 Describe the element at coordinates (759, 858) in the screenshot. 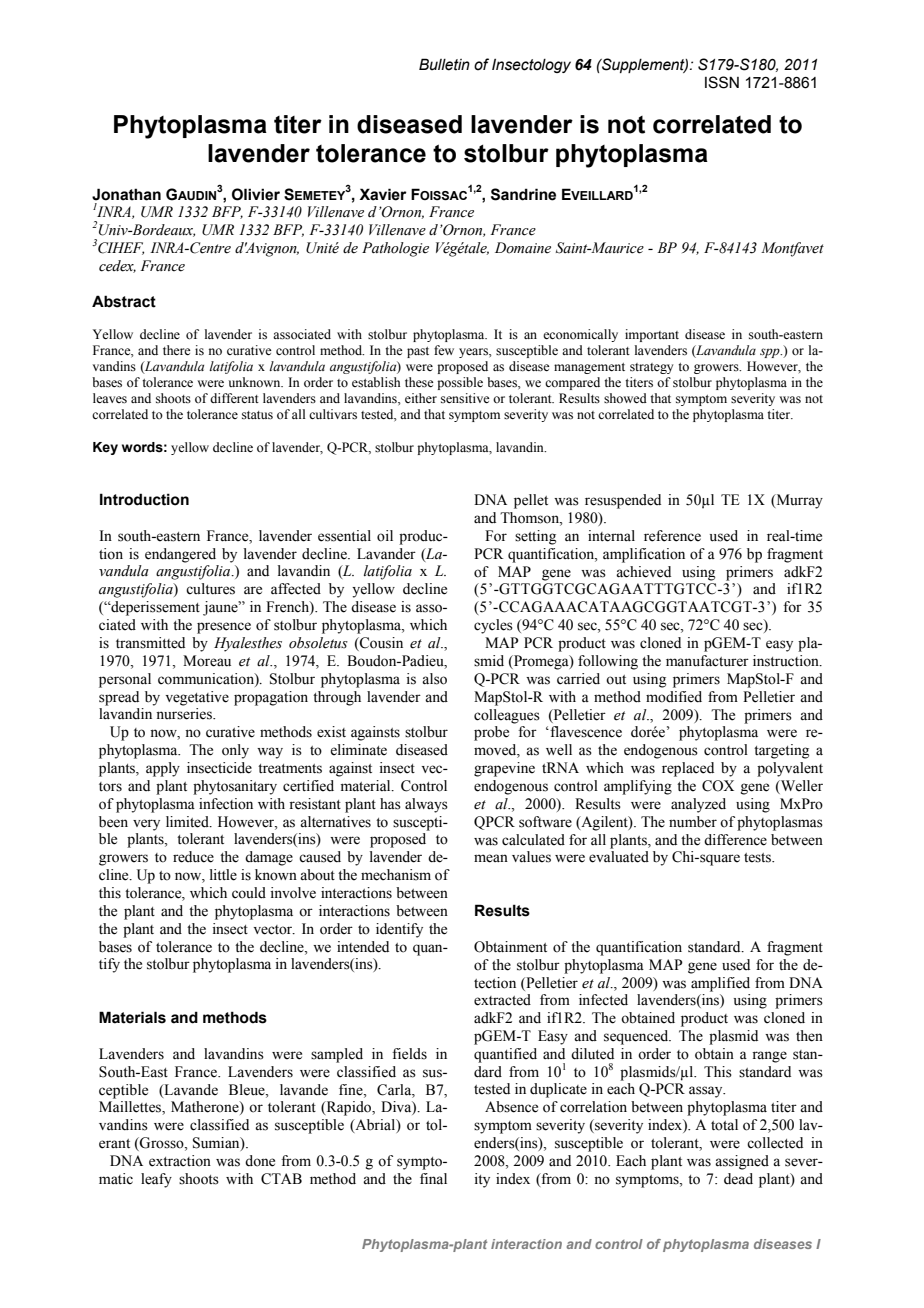

I see `tests` at that location.
